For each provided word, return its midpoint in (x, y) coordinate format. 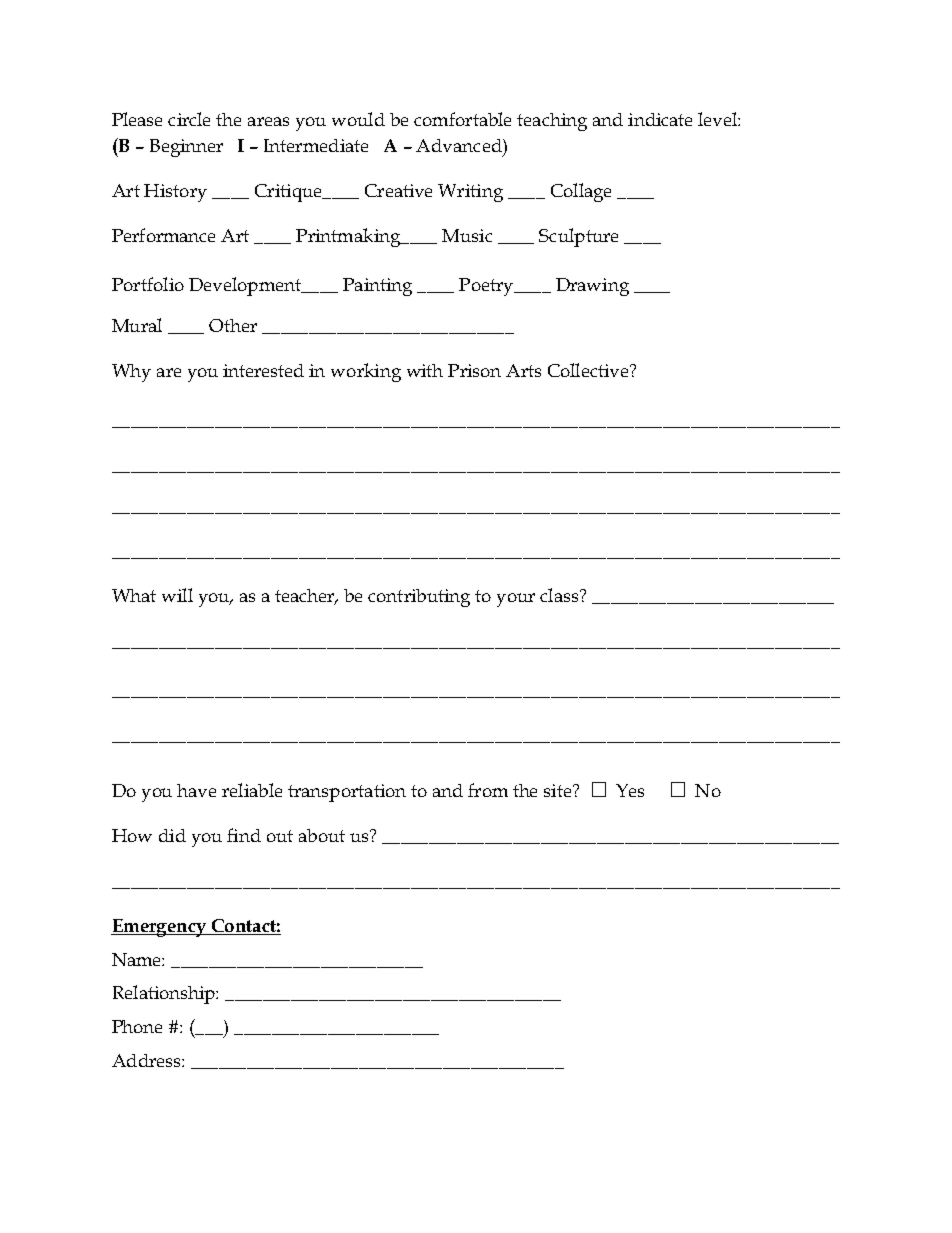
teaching (552, 122)
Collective (589, 370)
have (196, 790)
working (366, 372)
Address (147, 1060)
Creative (398, 190)
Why (131, 373)
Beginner (186, 148)
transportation (347, 793)
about (322, 835)
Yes (630, 790)
